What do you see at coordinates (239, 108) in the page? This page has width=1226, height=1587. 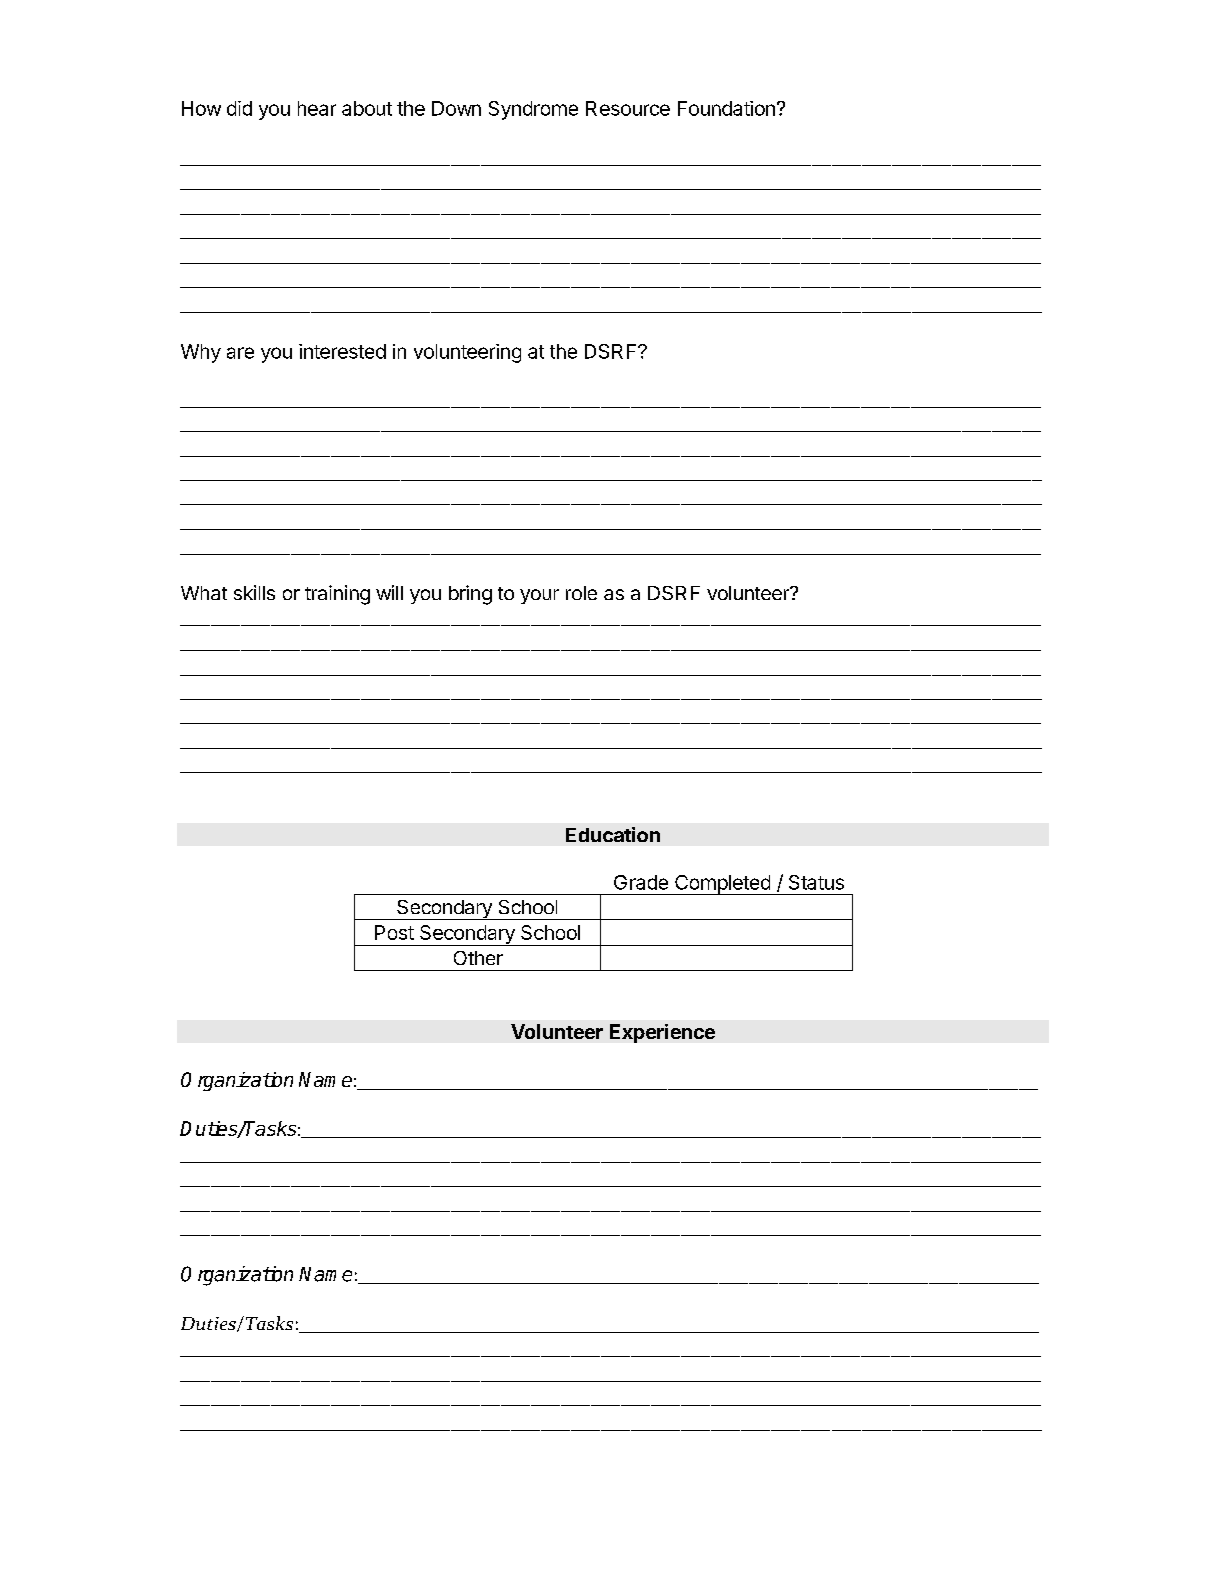 I see `did` at bounding box center [239, 108].
